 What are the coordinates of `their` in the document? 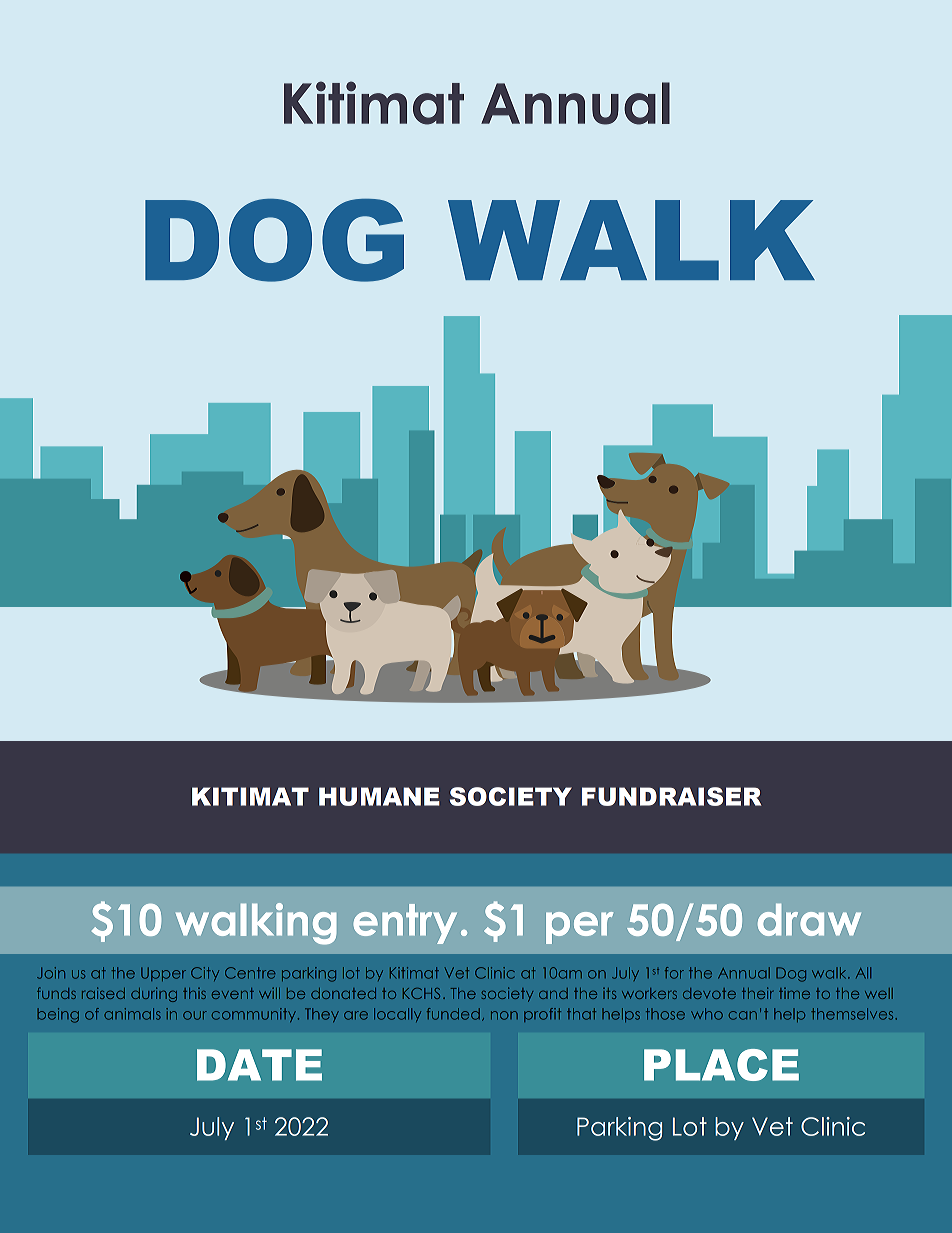 It's located at (757, 993).
